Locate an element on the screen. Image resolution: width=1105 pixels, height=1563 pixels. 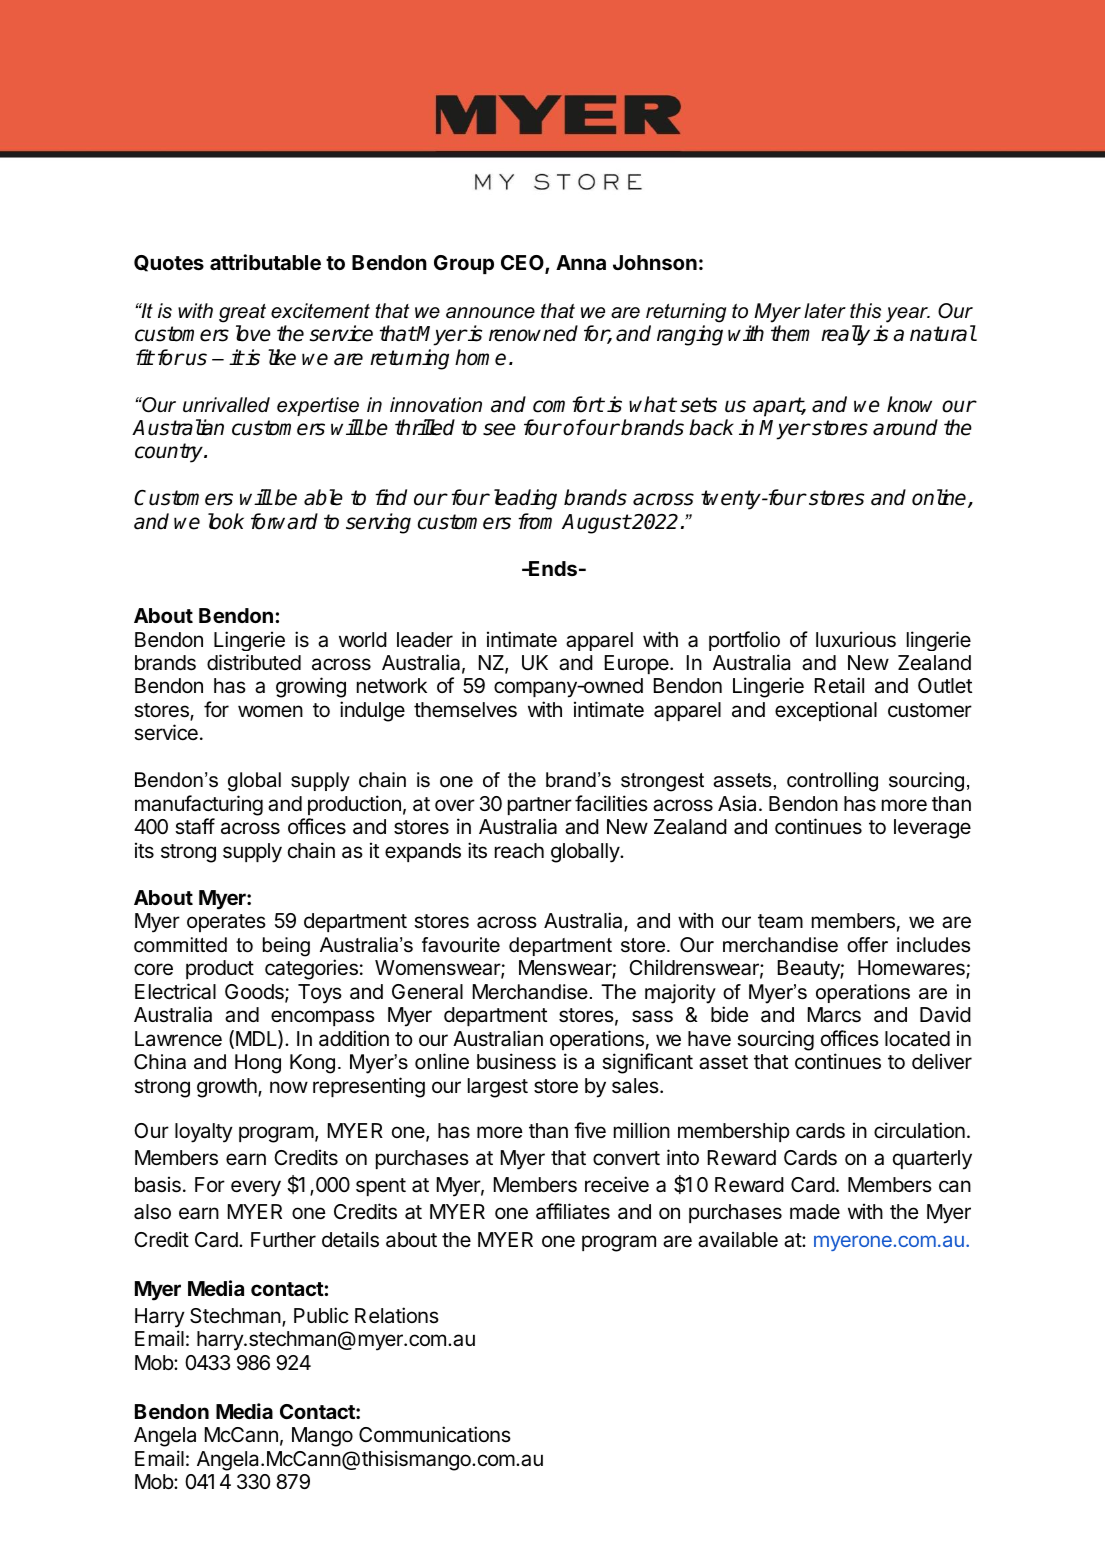
business is located at coordinates (516, 1061).
